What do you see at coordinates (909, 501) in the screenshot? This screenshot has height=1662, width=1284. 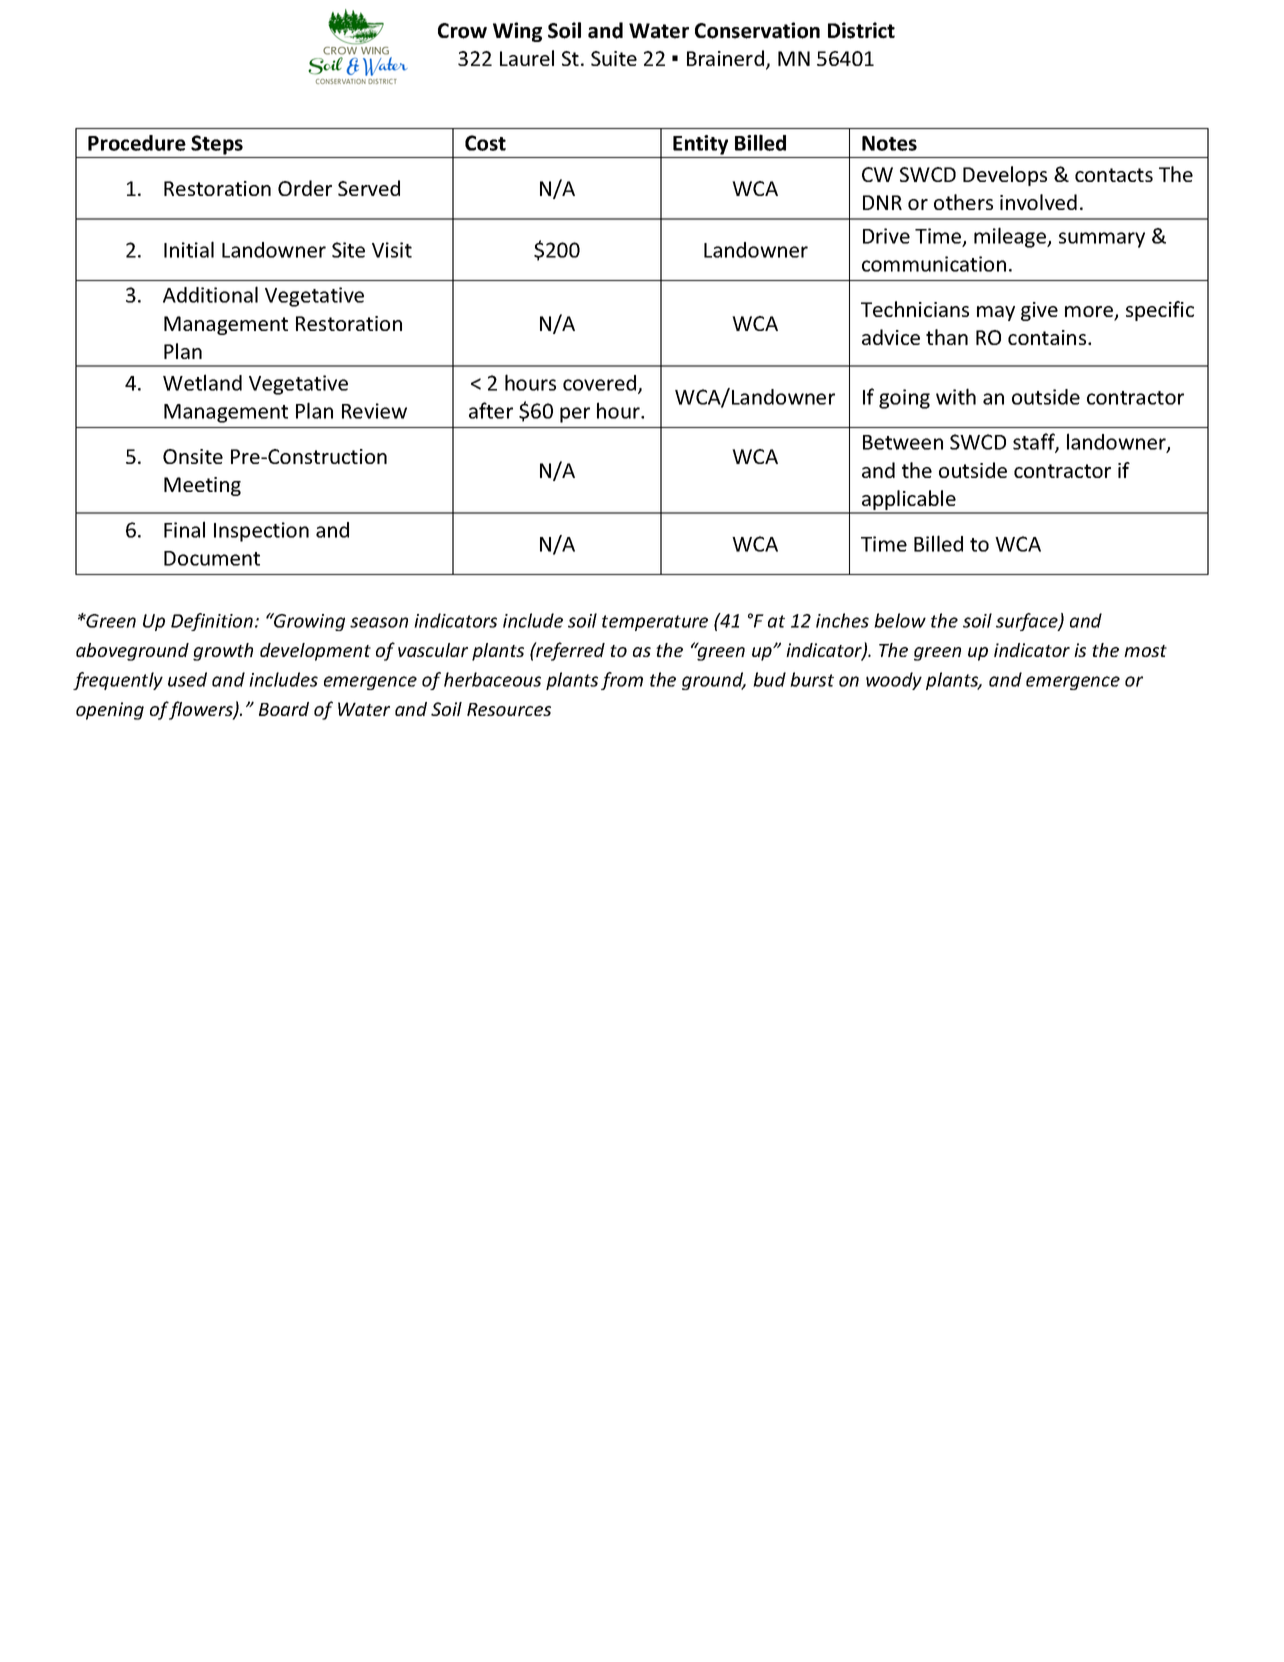 I see `applicable` at bounding box center [909, 501].
